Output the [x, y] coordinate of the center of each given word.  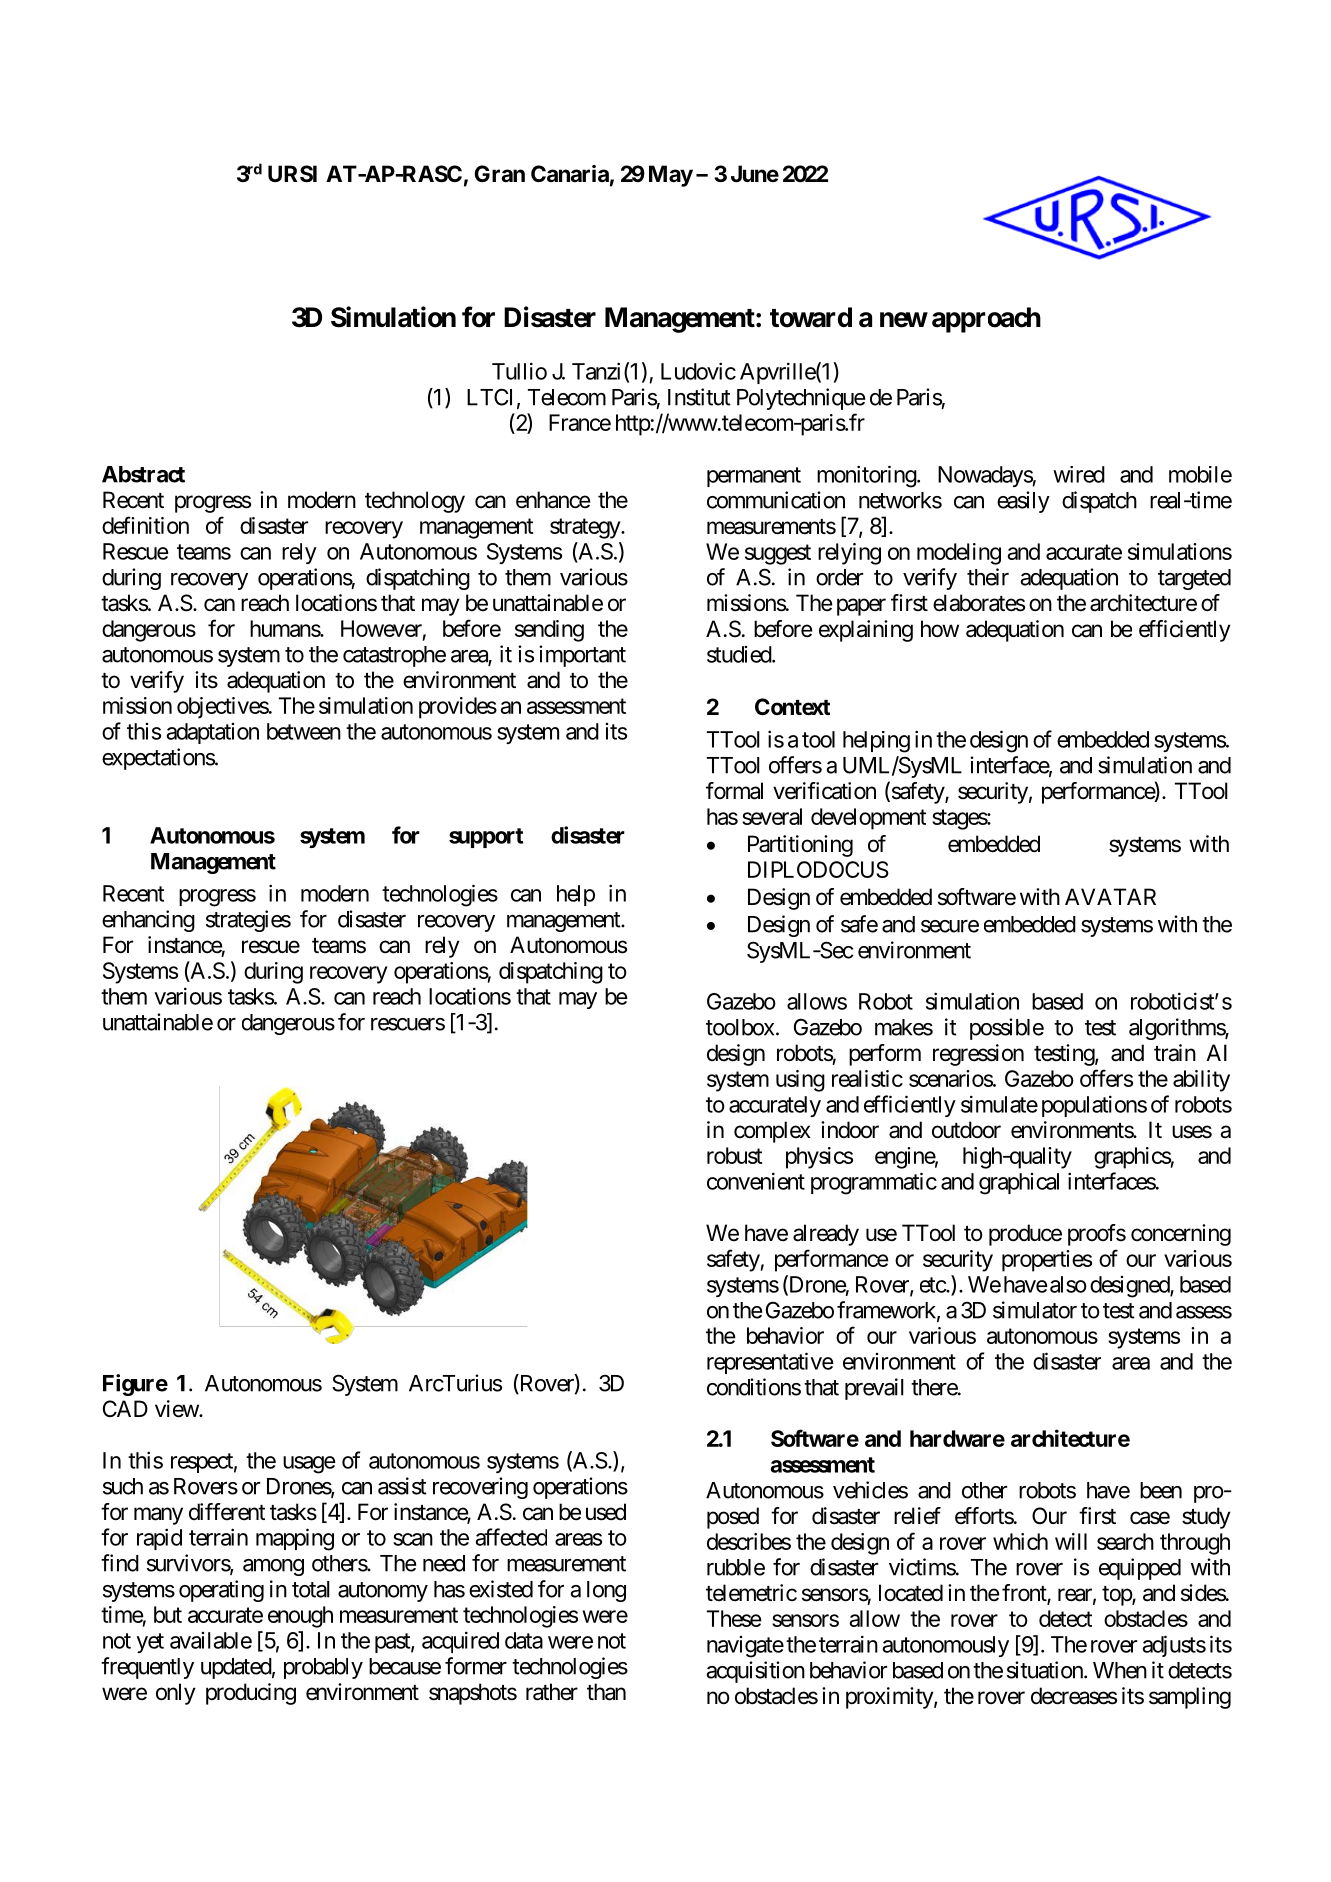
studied [740, 654]
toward [811, 317]
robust [735, 1155]
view [177, 1409]
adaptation [213, 733]
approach [986, 320]
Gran [500, 173]
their [988, 577]
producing [251, 1694]
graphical [1019, 1184]
